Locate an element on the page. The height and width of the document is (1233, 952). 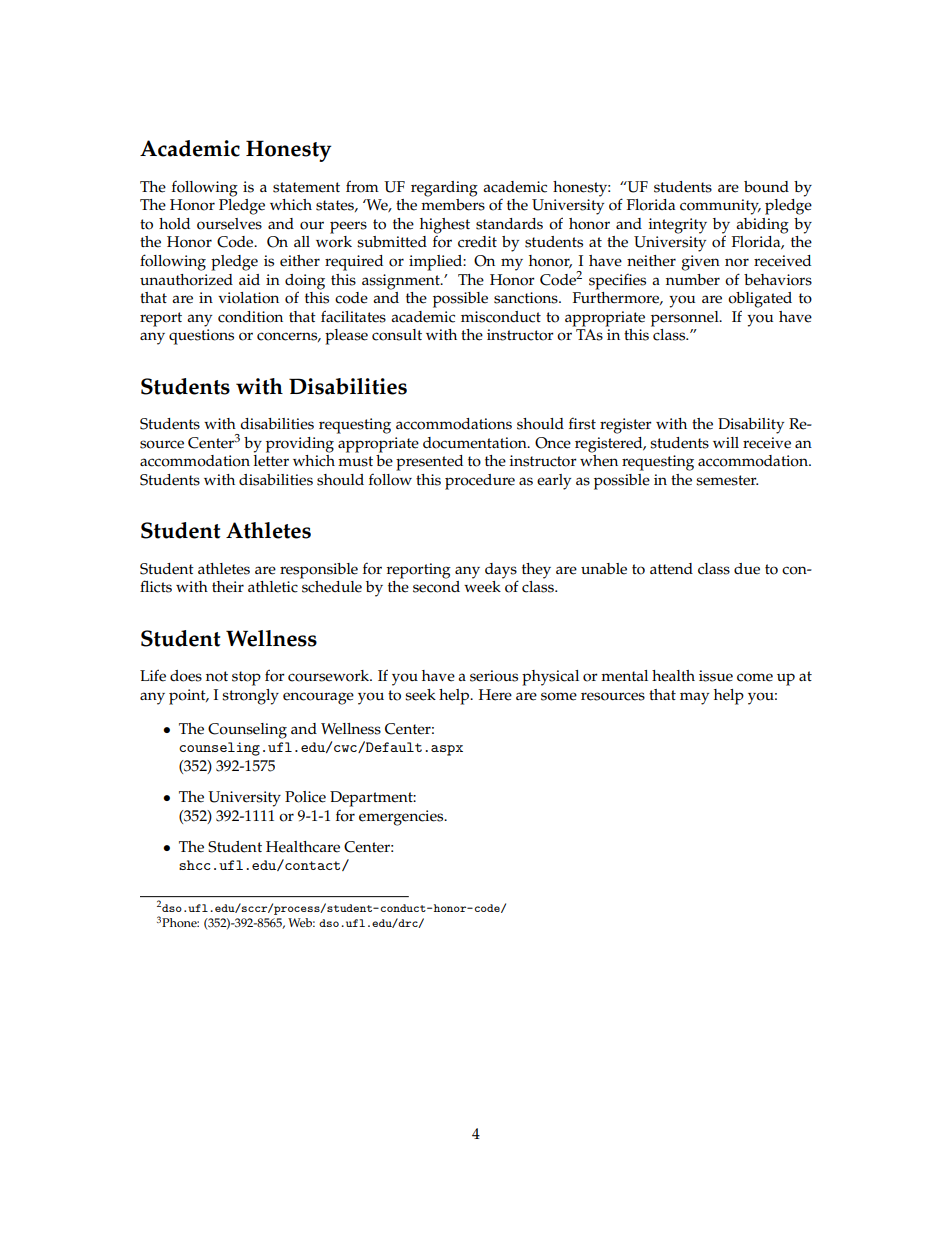
Disability is located at coordinates (751, 426).
